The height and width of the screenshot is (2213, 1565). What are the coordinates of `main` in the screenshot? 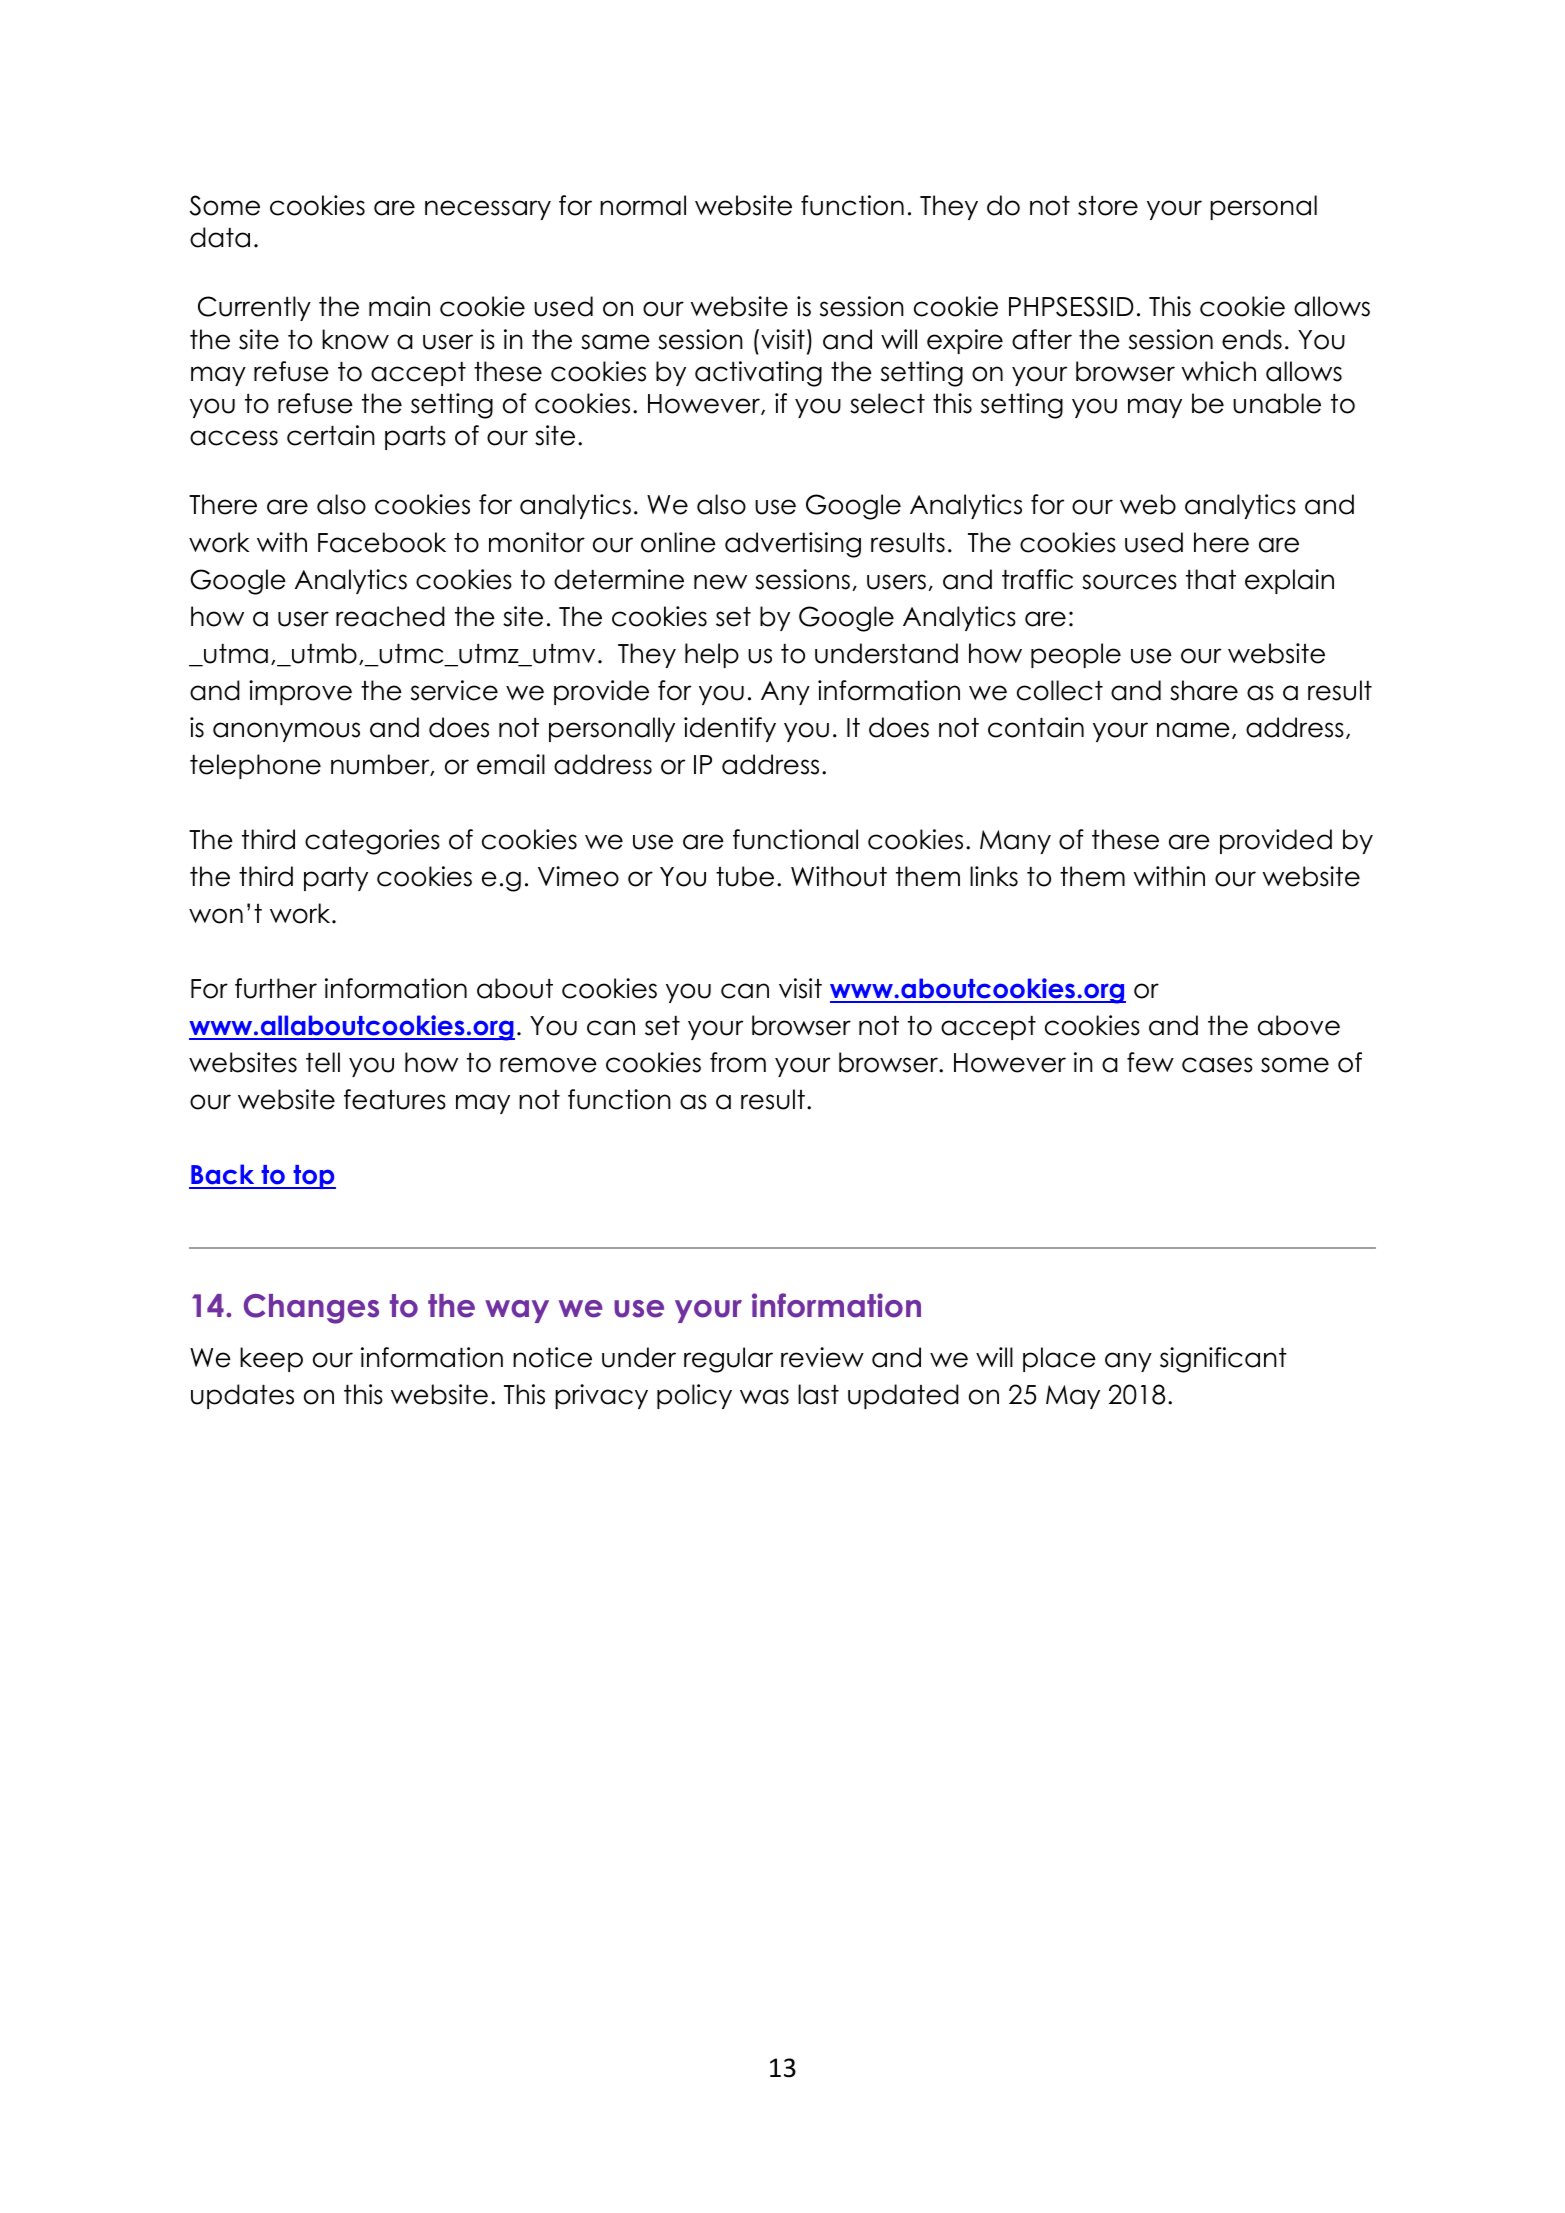 It's located at (399, 306).
